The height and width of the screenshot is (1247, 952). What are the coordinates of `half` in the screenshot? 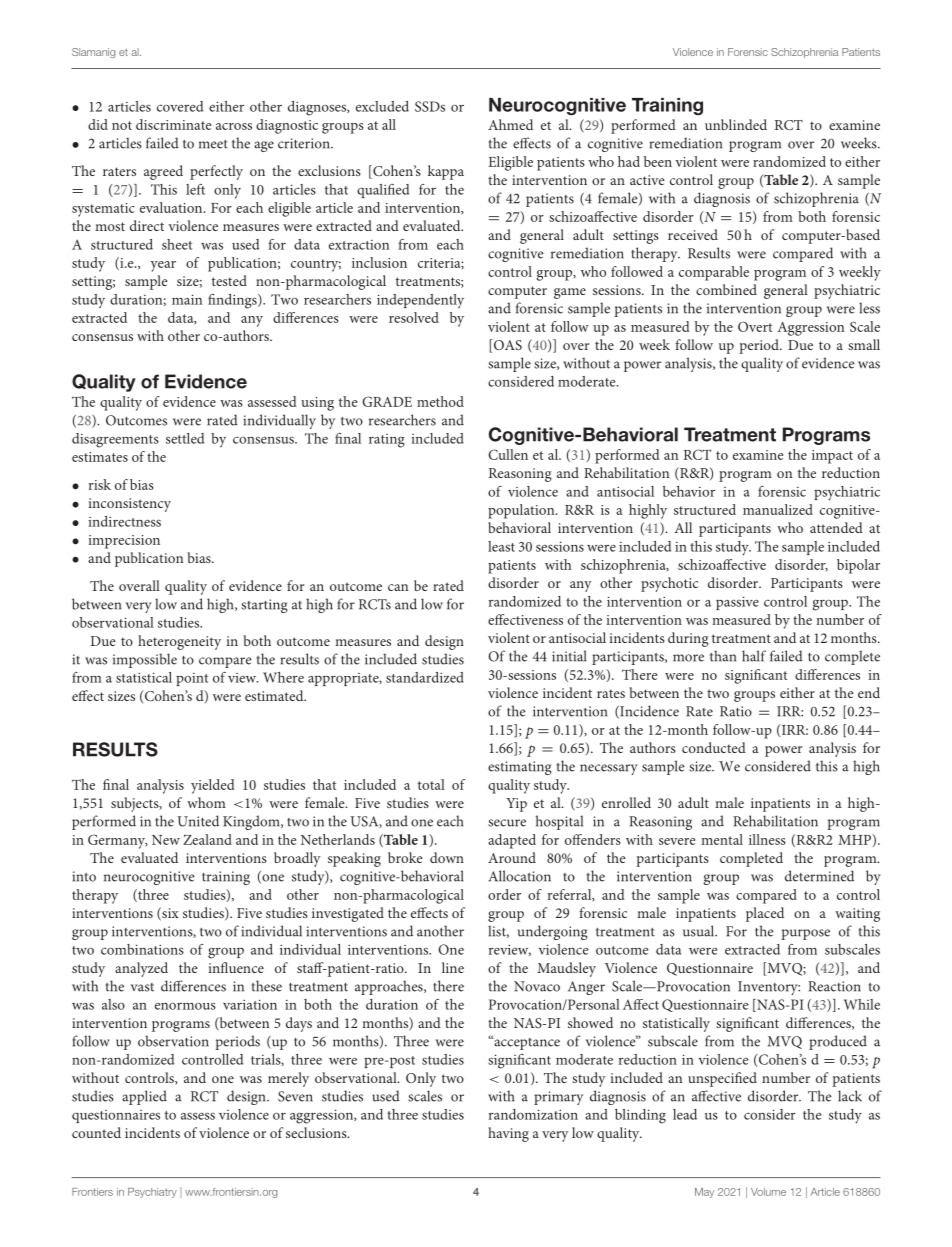 It's located at (754, 656).
